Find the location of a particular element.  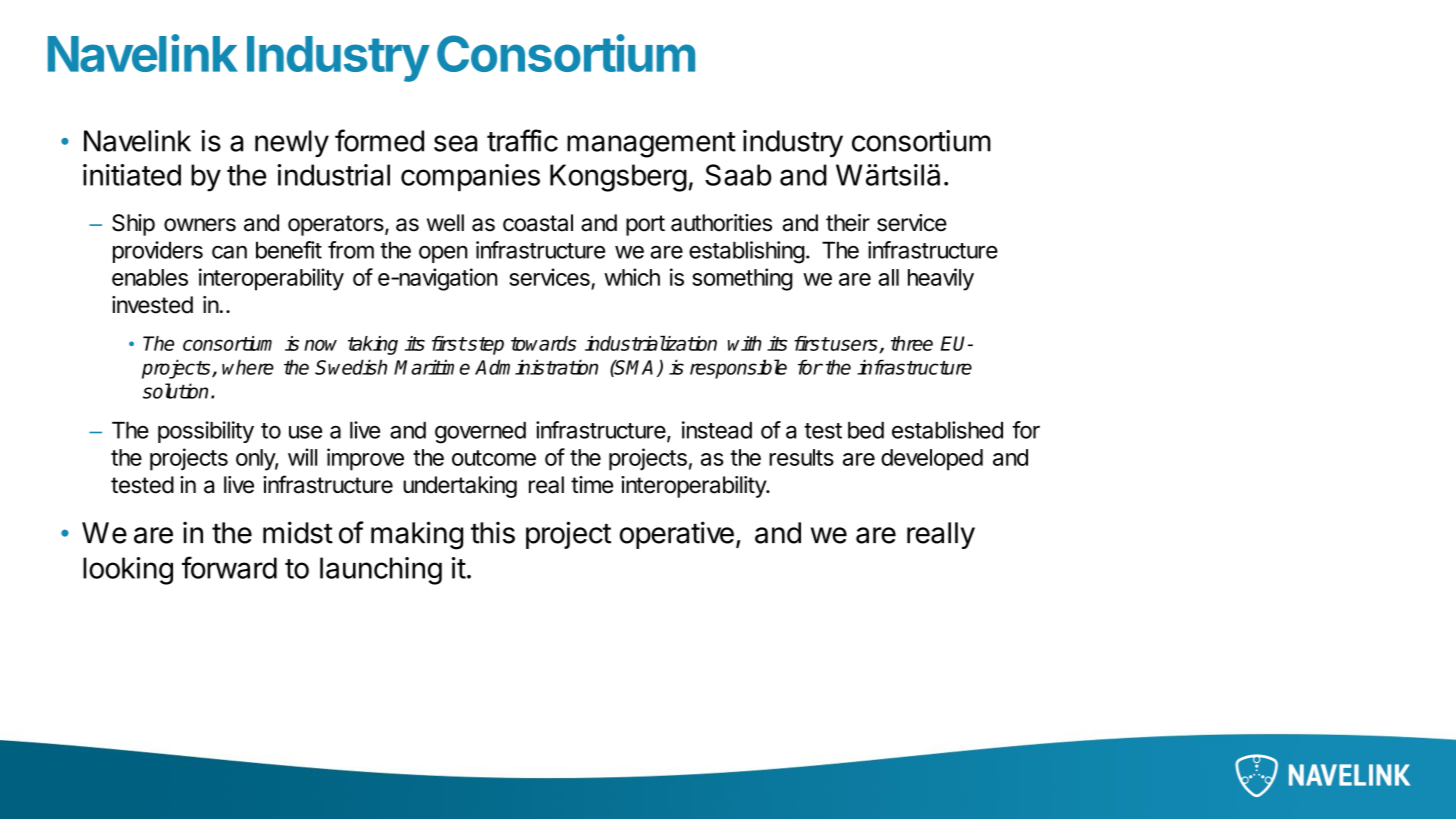

governed is located at coordinates (480, 433).
